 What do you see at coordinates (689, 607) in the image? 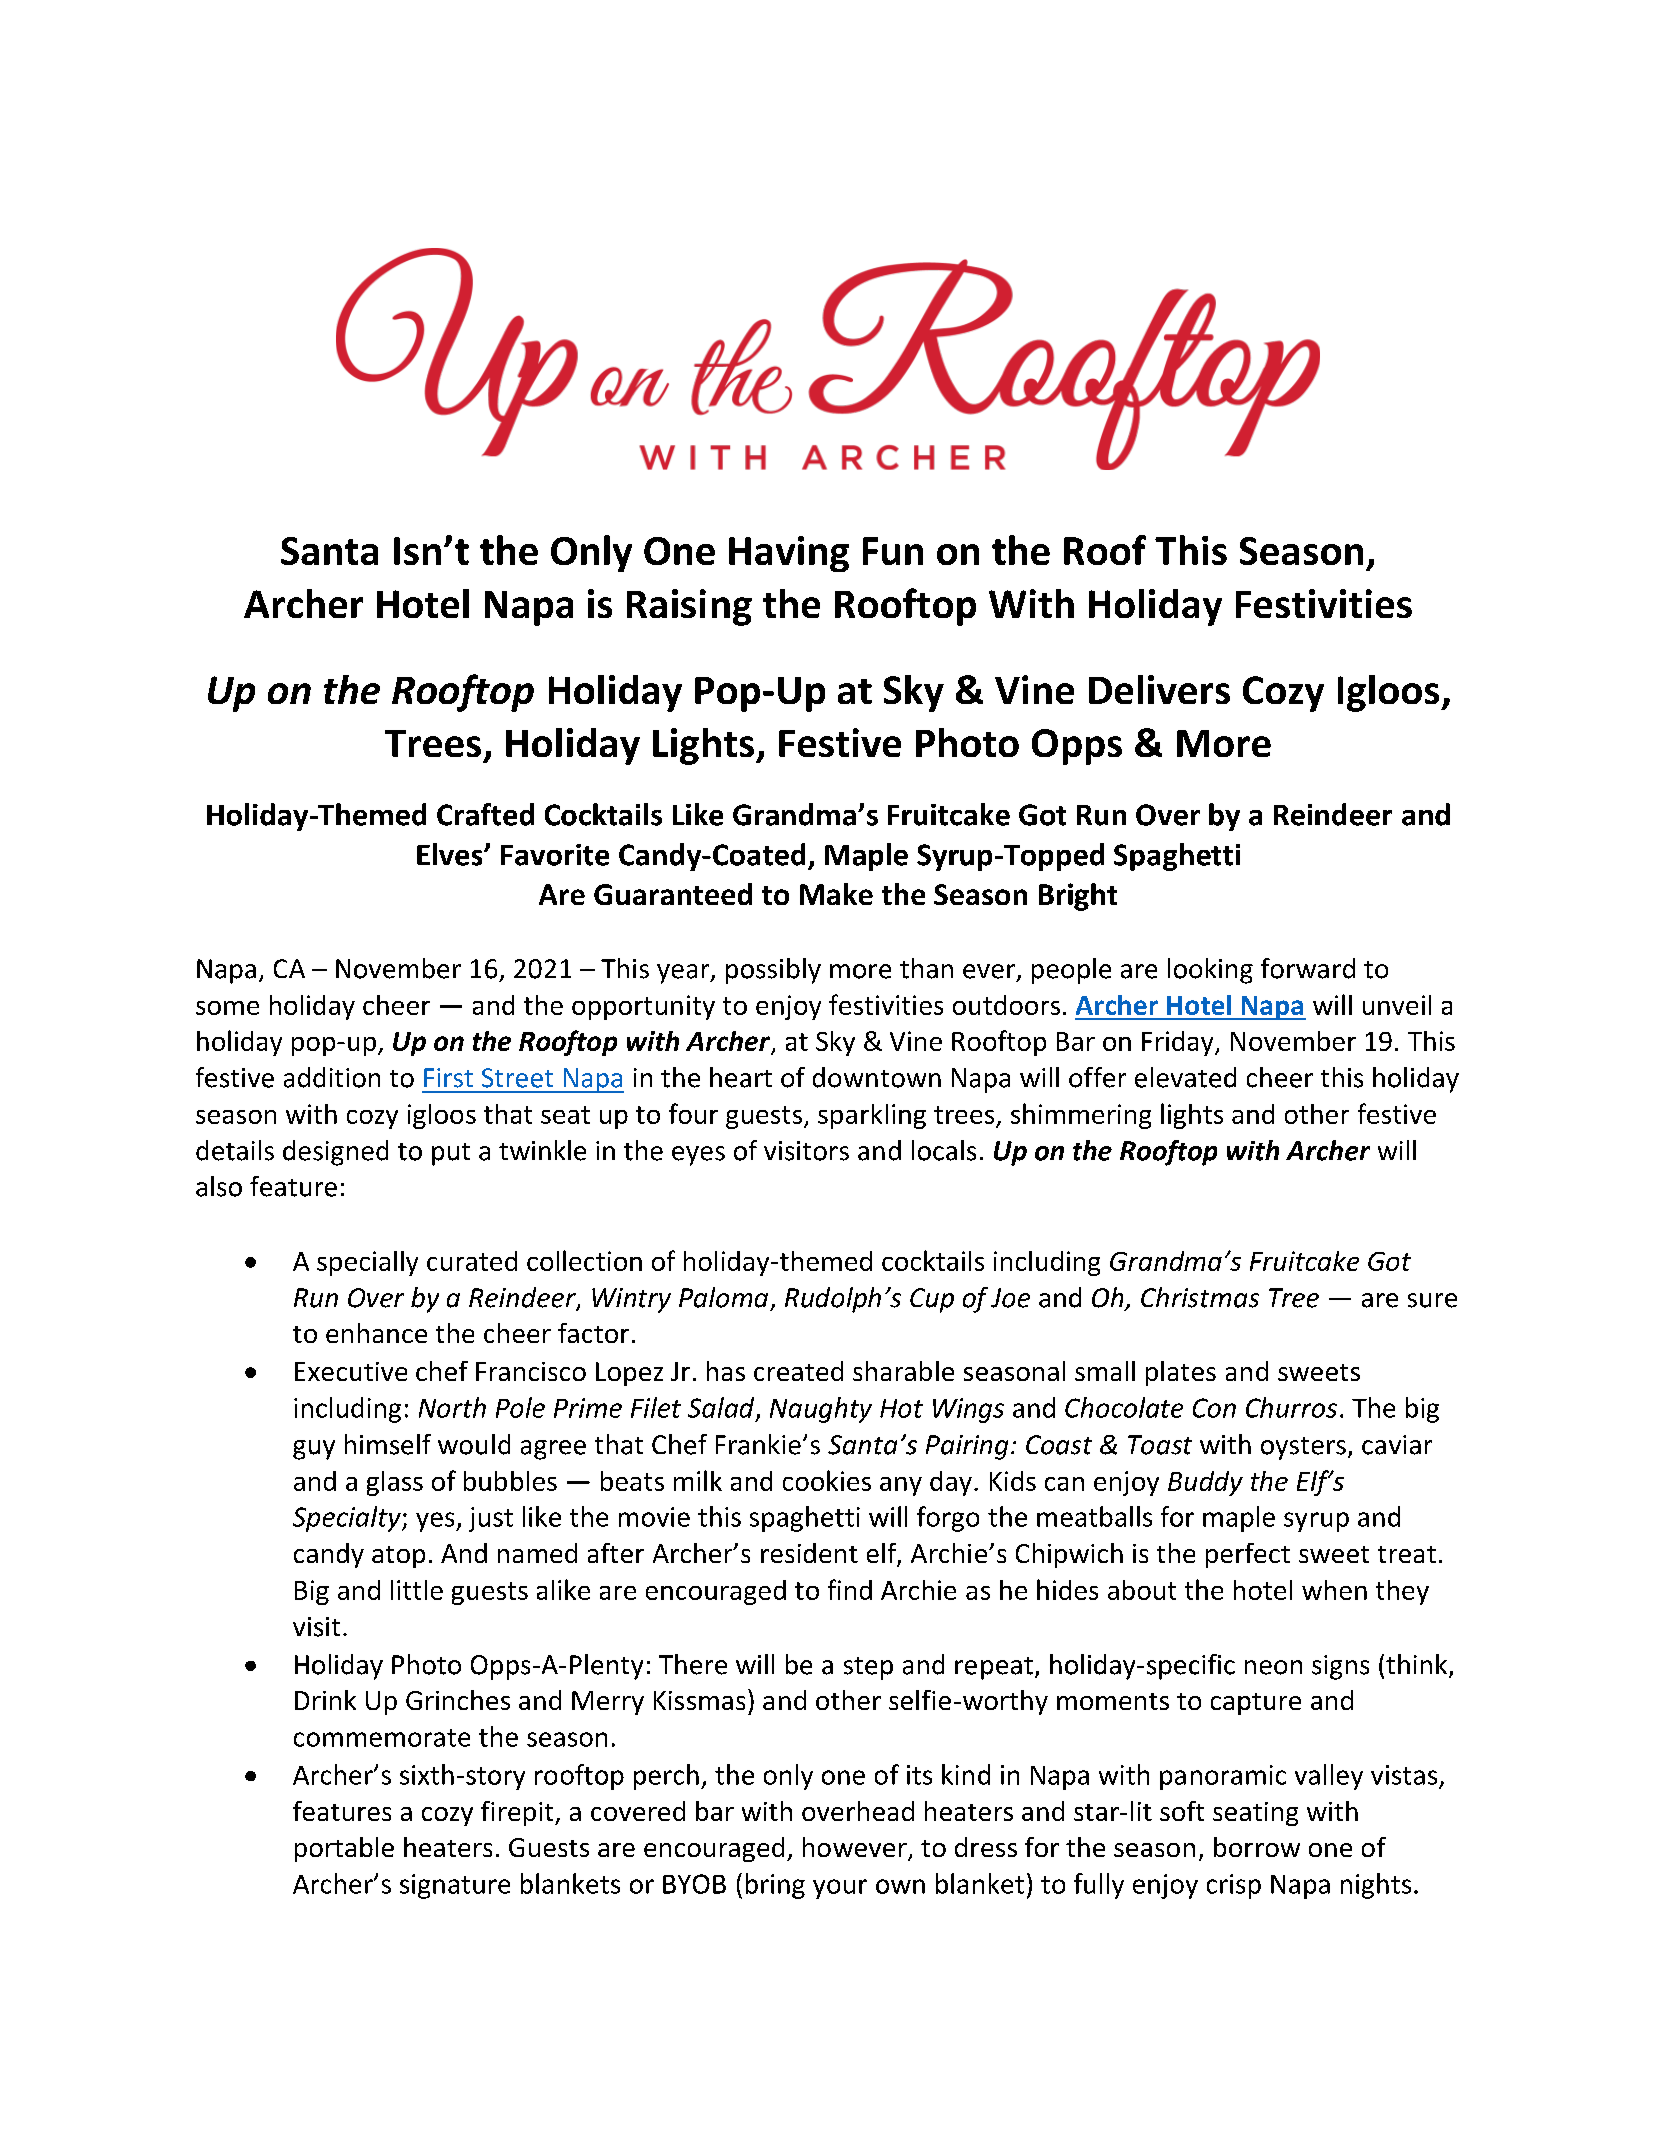
I see `Raising` at bounding box center [689, 607].
